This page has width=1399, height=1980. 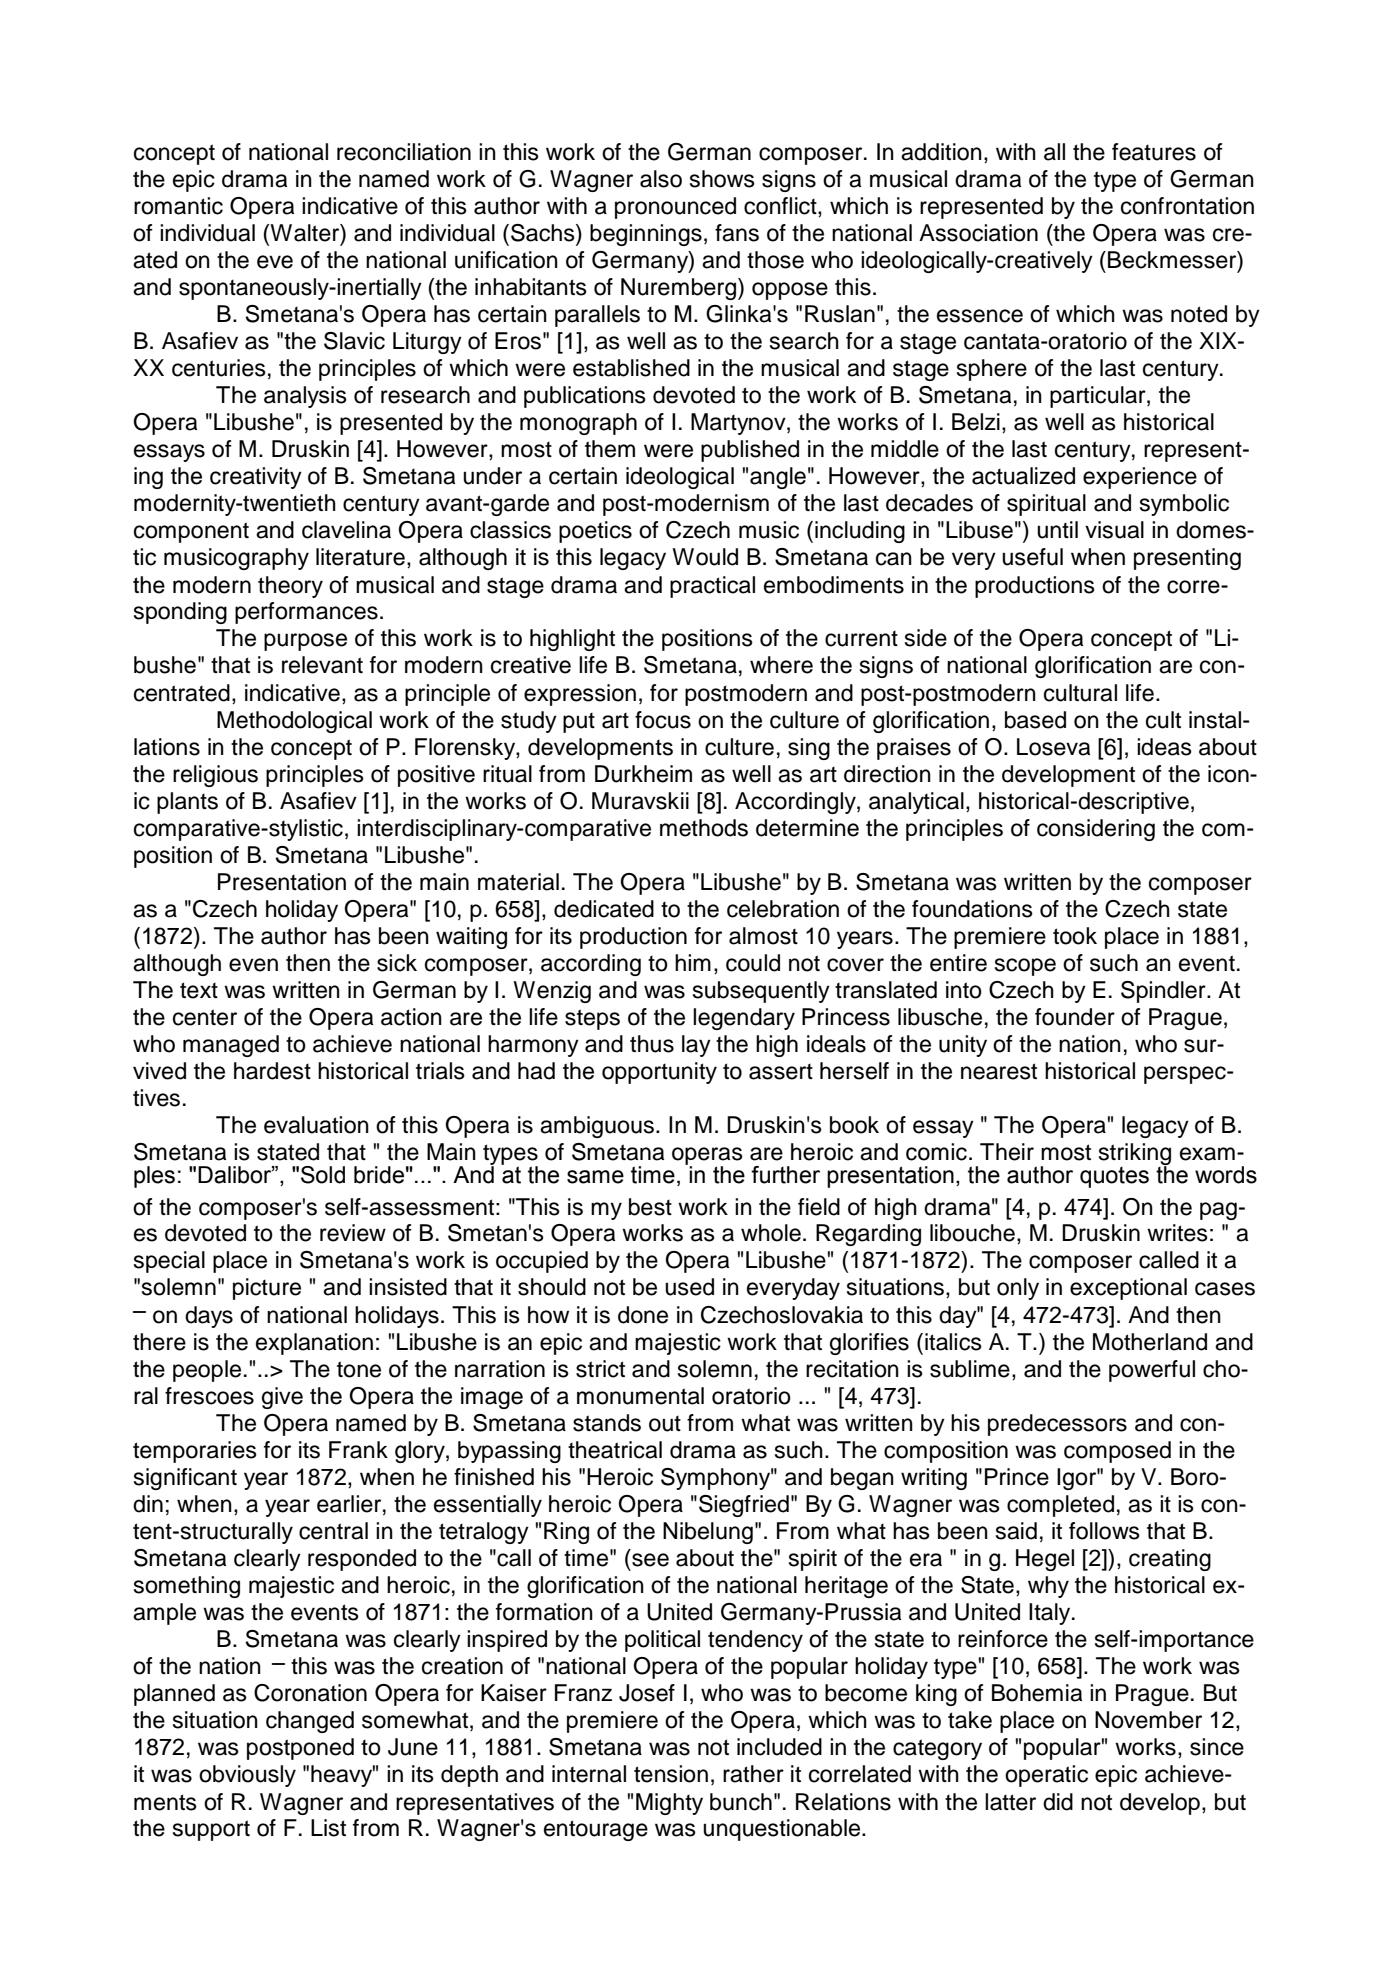 I want to click on Methodological, so click(x=294, y=722).
